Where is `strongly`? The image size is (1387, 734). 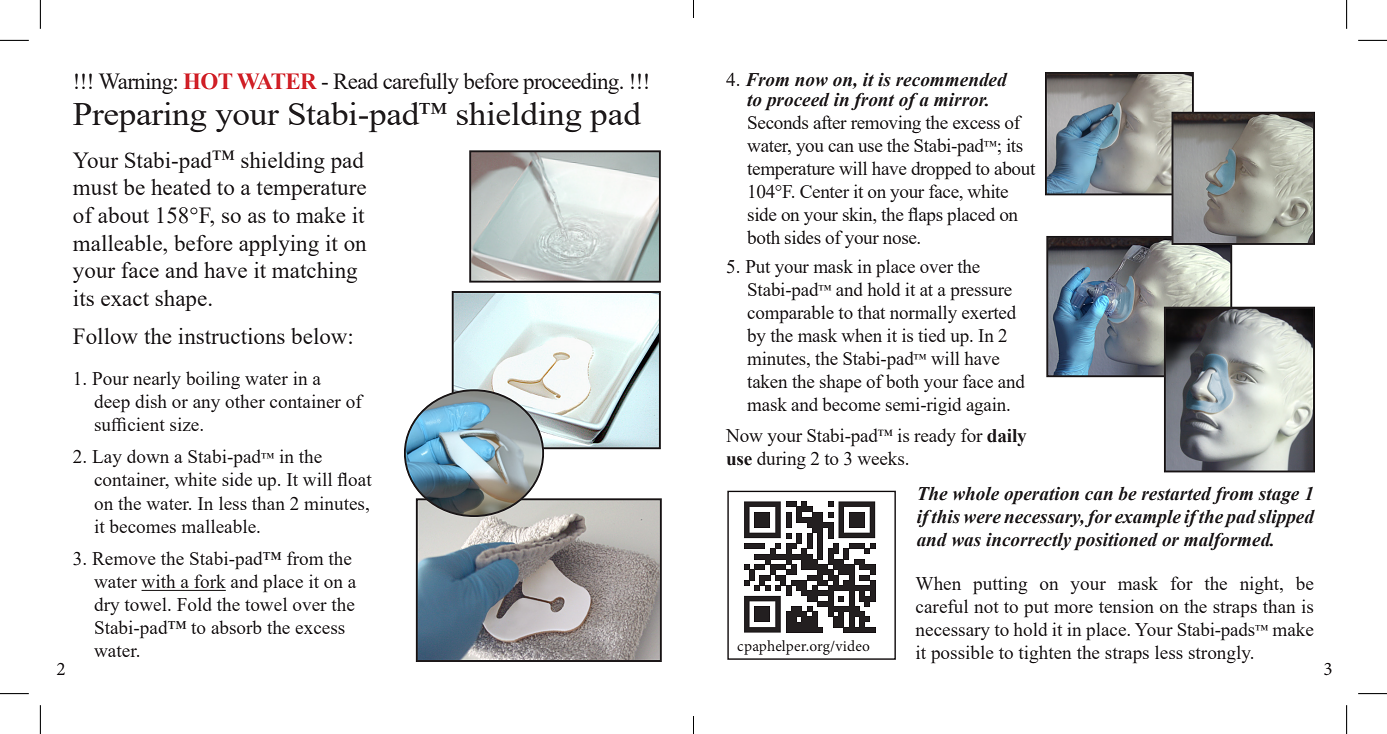 strongly is located at coordinates (1221, 654).
